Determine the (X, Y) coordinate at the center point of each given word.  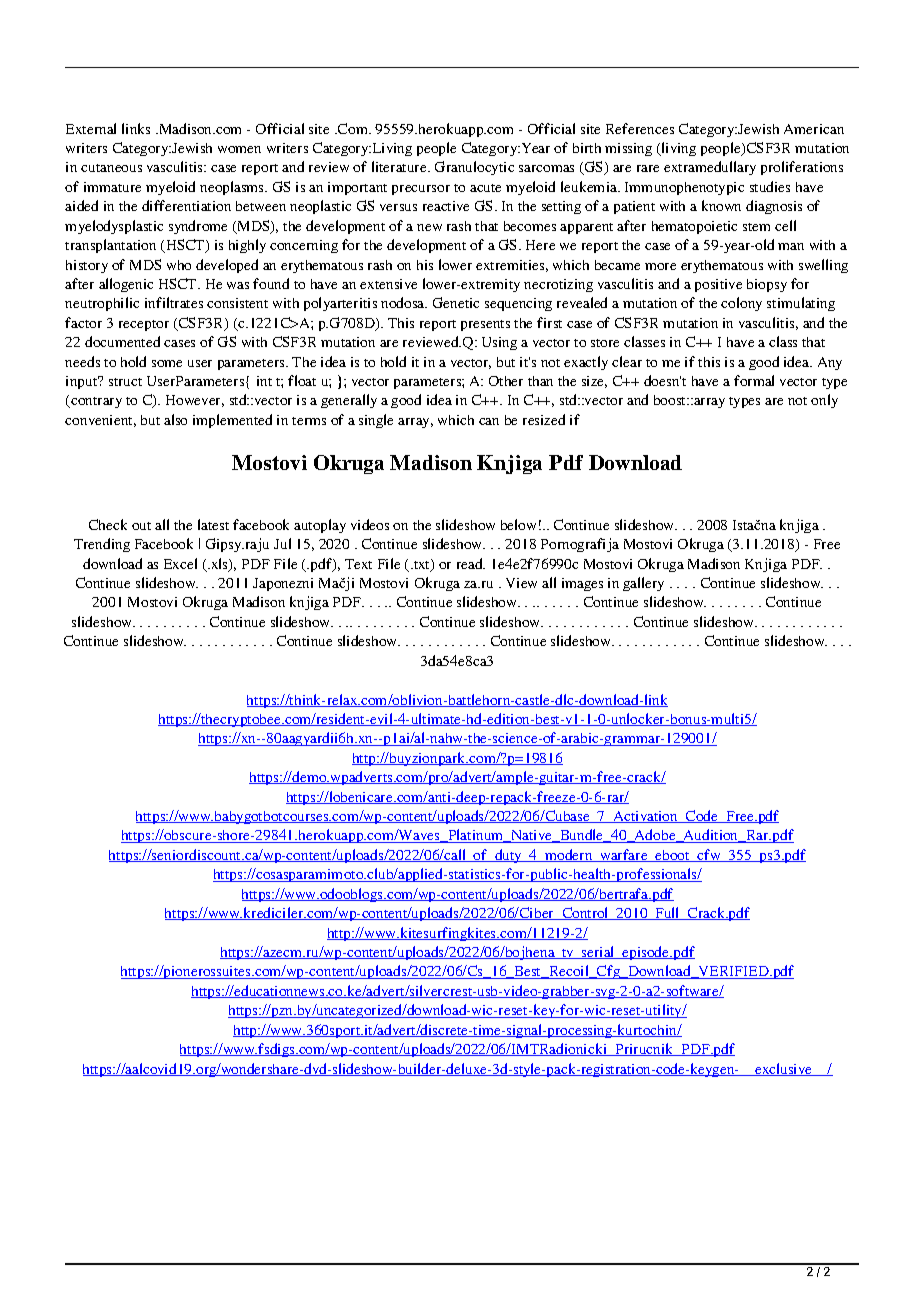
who (179, 265)
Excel (180, 563)
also (175, 419)
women (239, 149)
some (167, 363)
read (471, 563)
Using (499, 343)
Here (540, 245)
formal (754, 380)
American (814, 129)
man (791, 246)
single (376, 421)
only (824, 401)
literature (400, 166)
